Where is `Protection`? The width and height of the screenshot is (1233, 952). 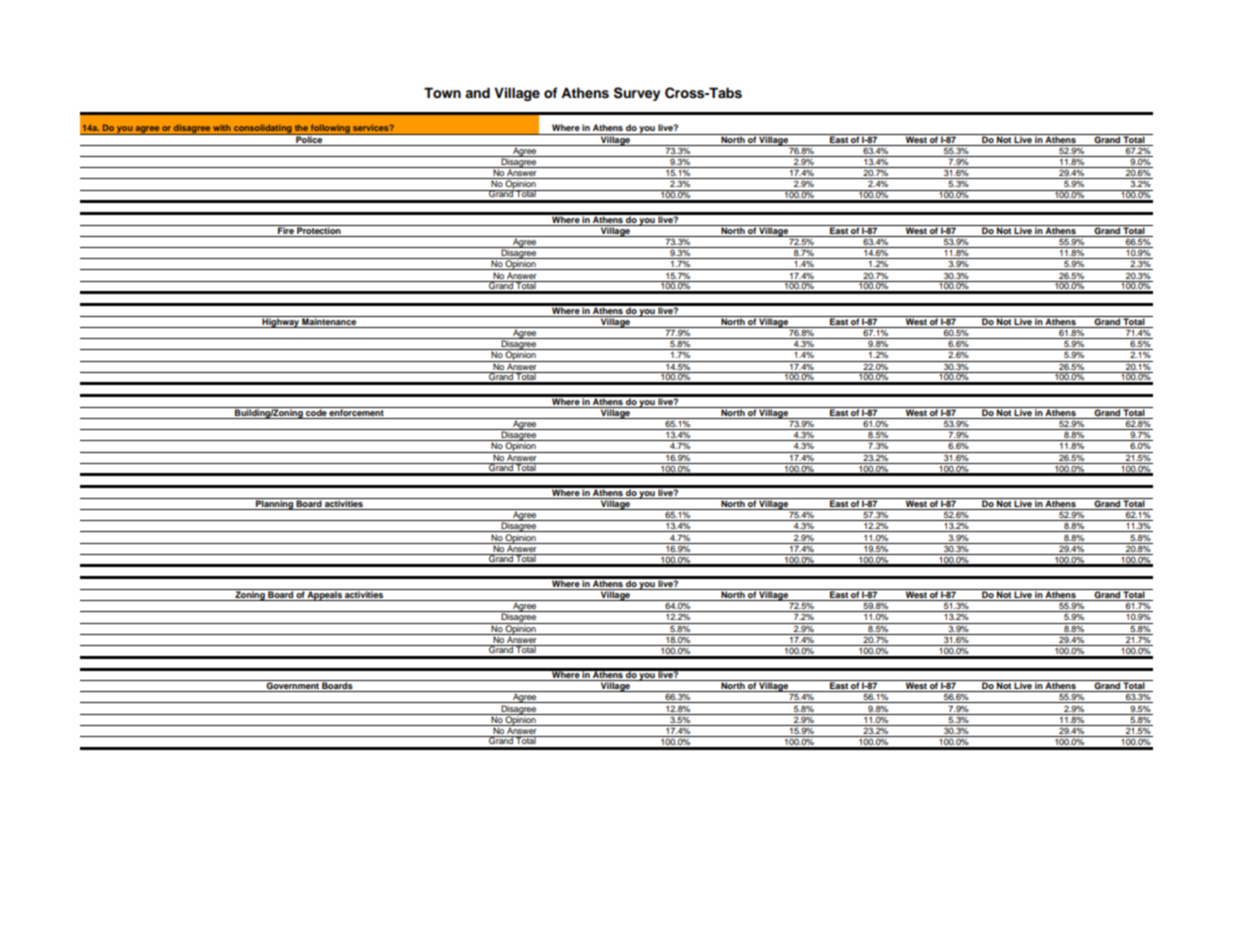 Protection is located at coordinates (319, 229).
